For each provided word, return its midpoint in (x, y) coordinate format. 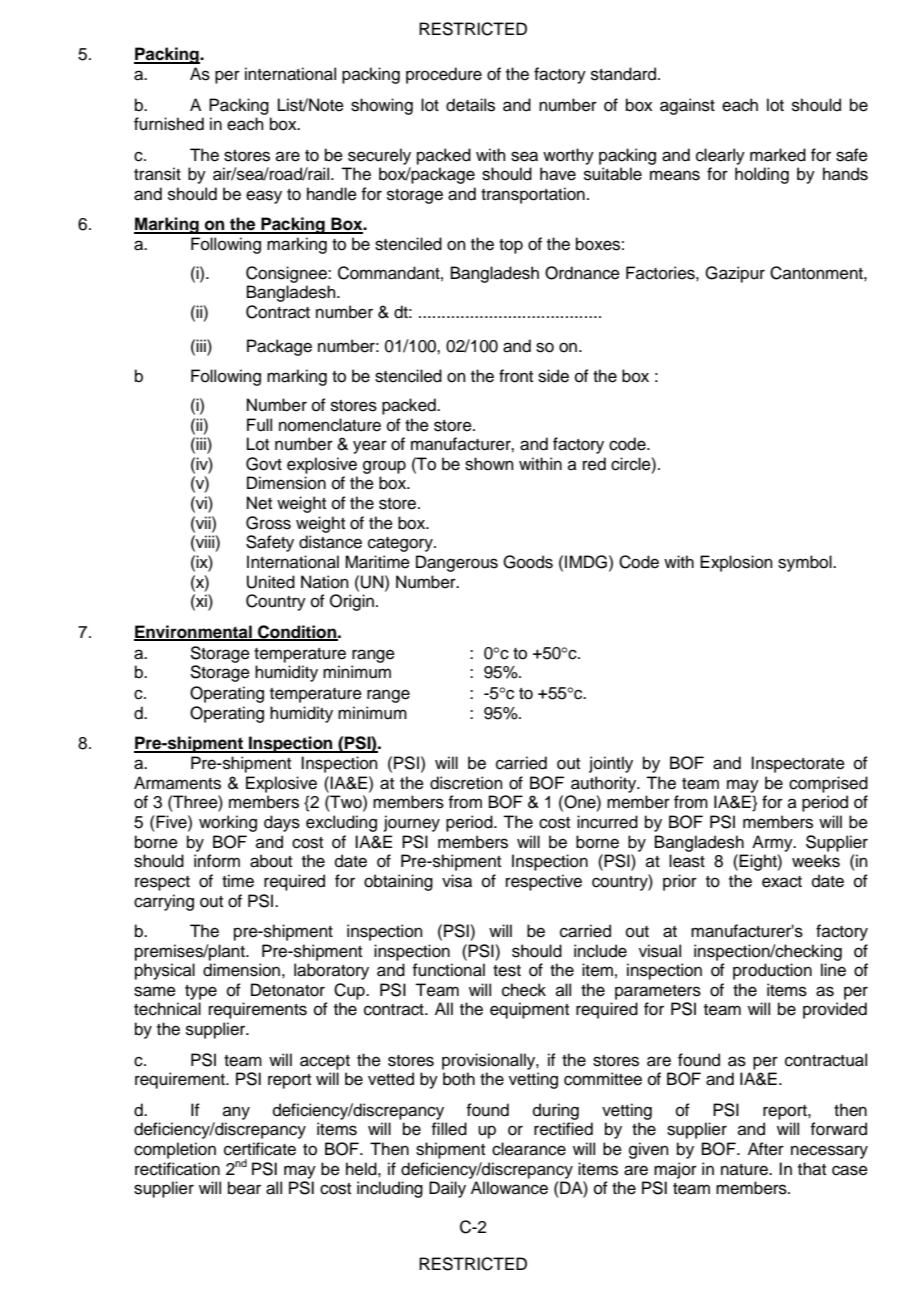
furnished (169, 124)
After (766, 1149)
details (470, 105)
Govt (264, 464)
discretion (466, 783)
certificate (260, 1149)
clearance (529, 1149)
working (228, 823)
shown (489, 464)
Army (773, 843)
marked (778, 155)
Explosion (736, 563)
